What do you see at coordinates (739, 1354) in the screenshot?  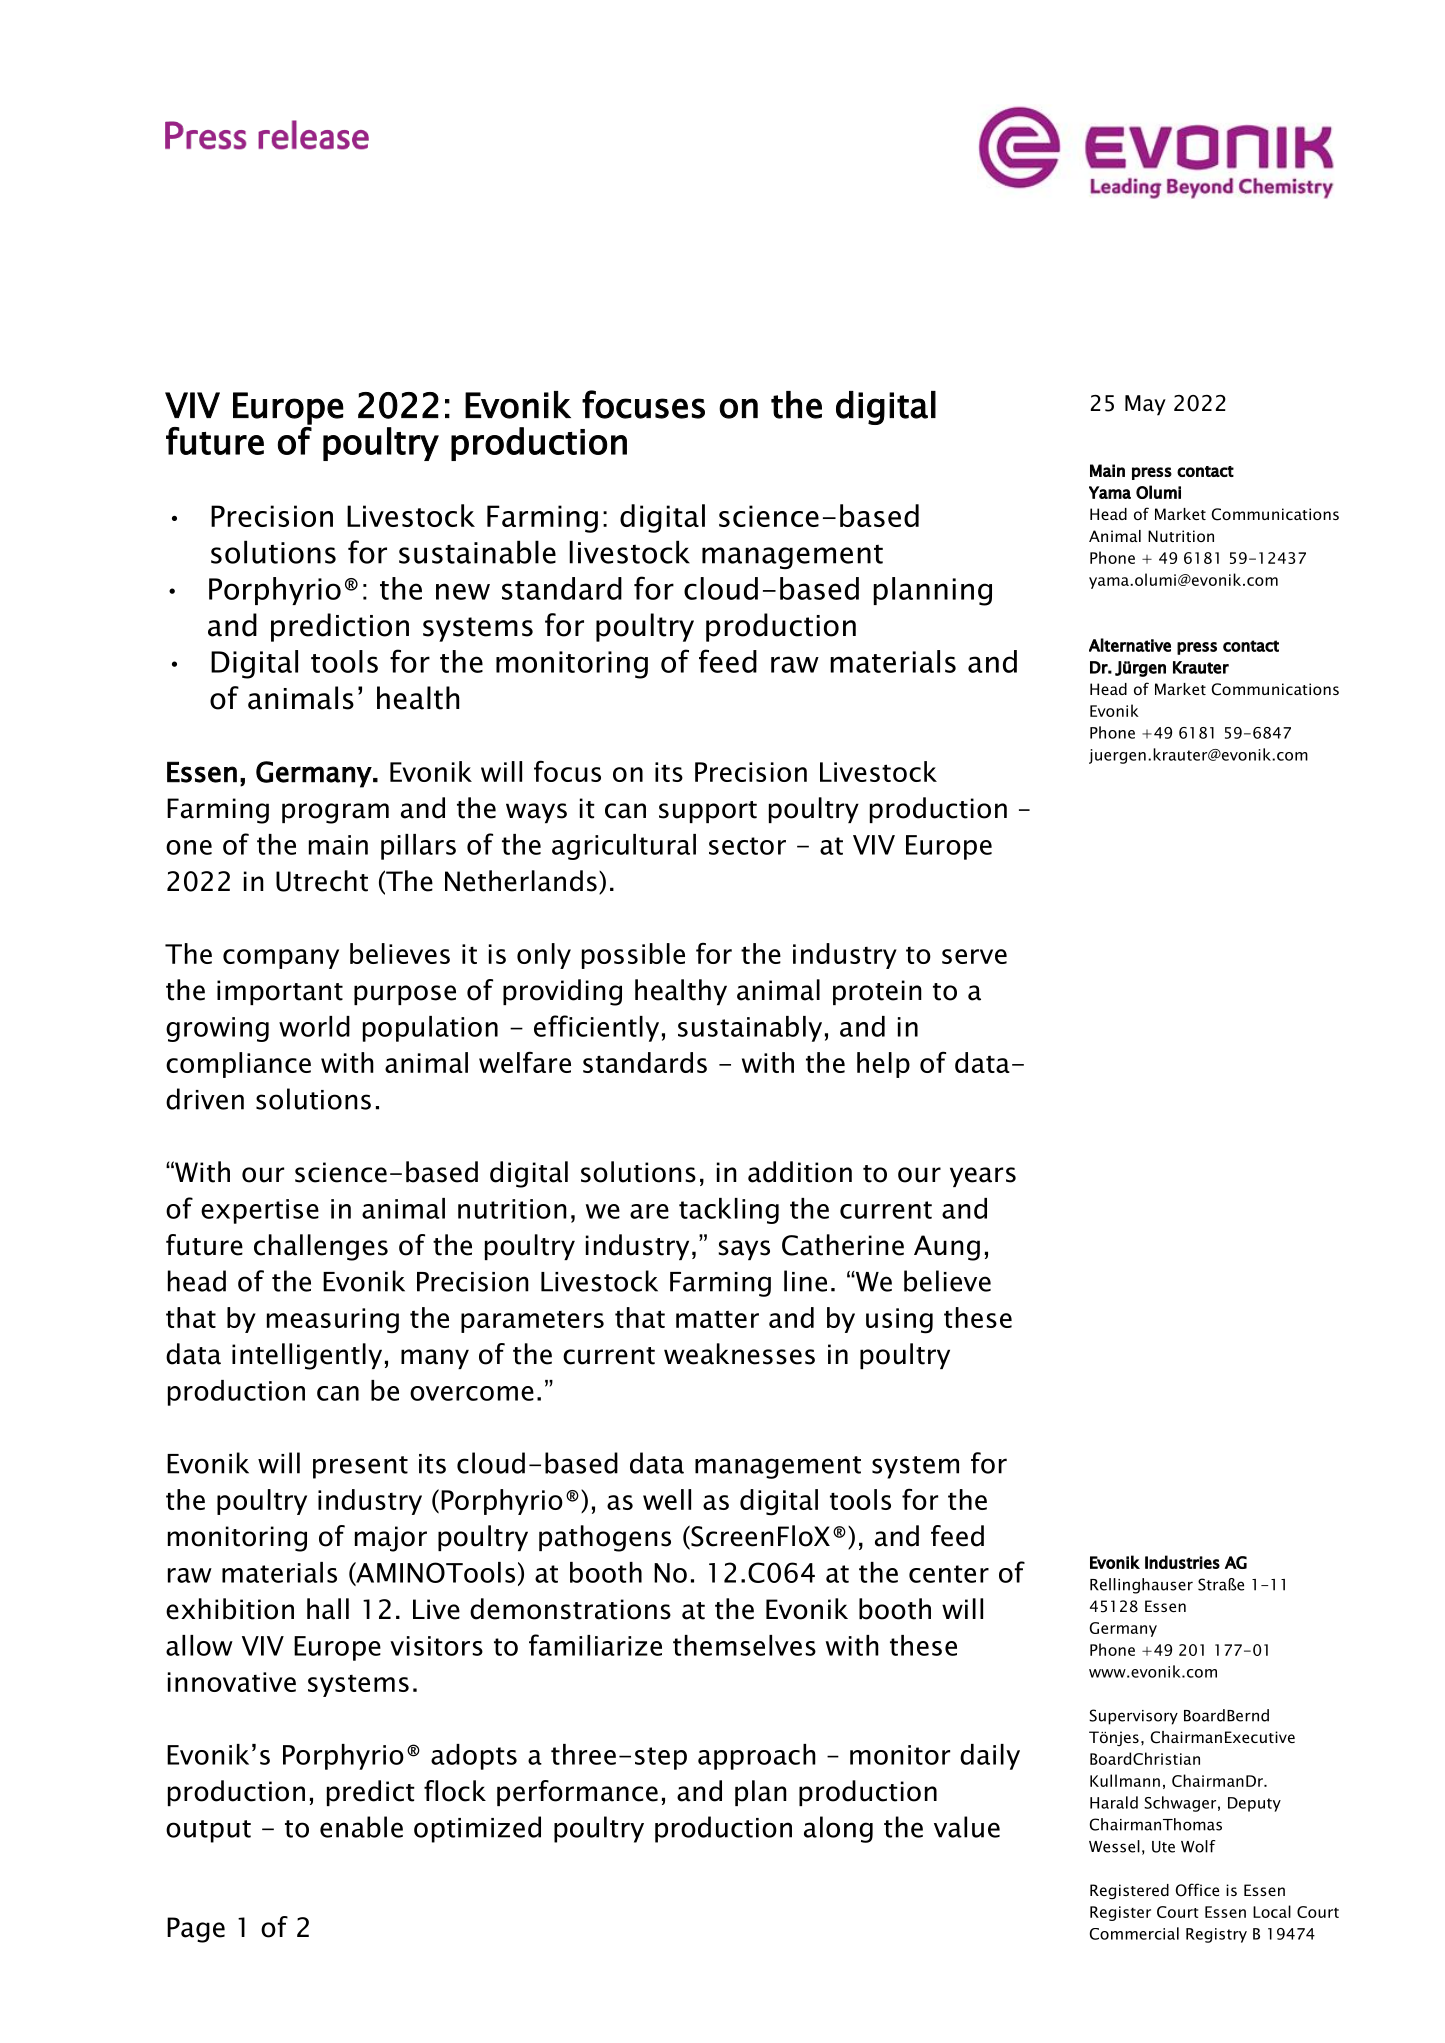 I see `weaknesses` at bounding box center [739, 1354].
